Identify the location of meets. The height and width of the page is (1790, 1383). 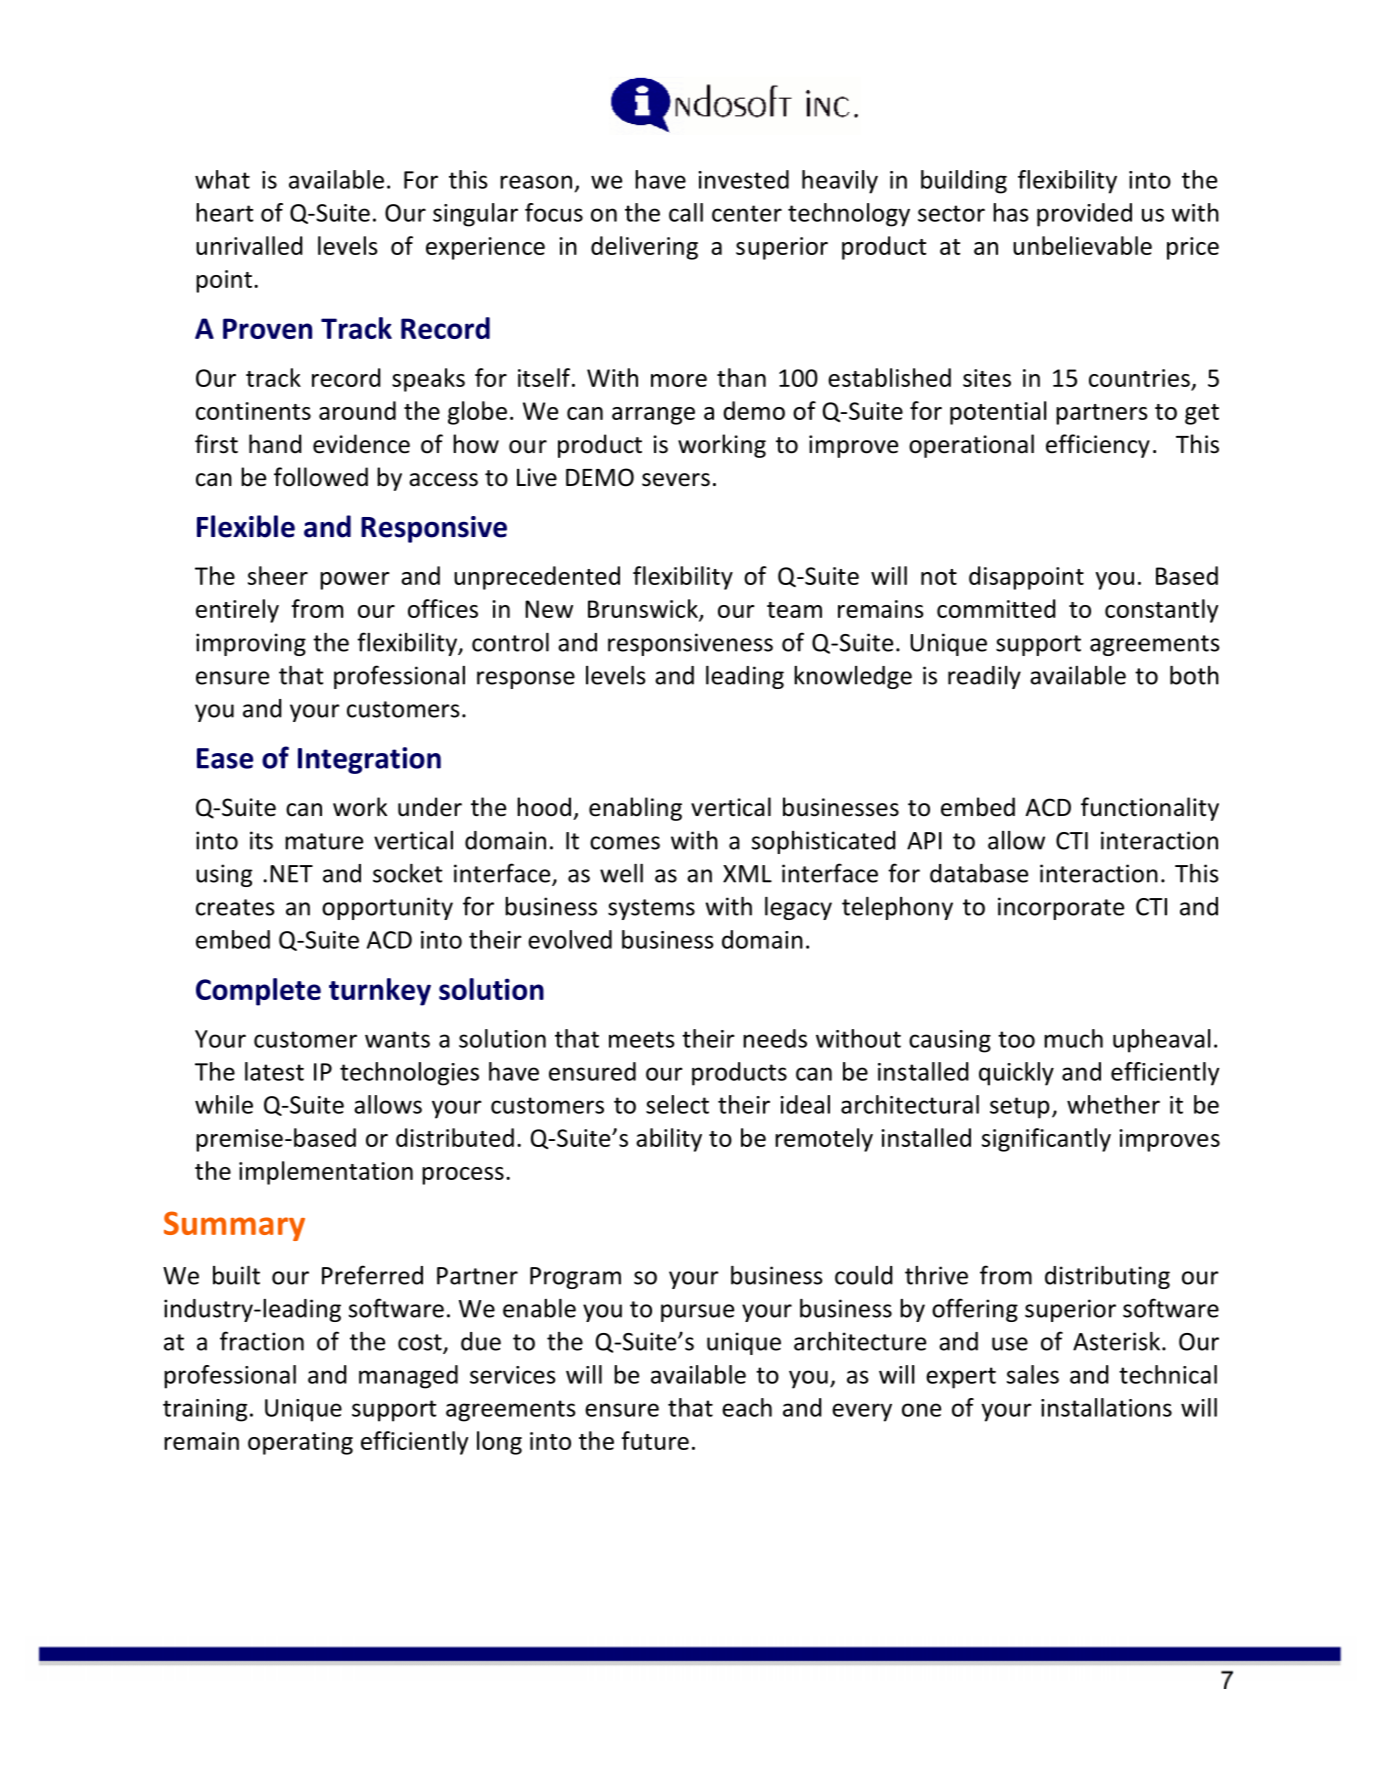
(641, 1039).
